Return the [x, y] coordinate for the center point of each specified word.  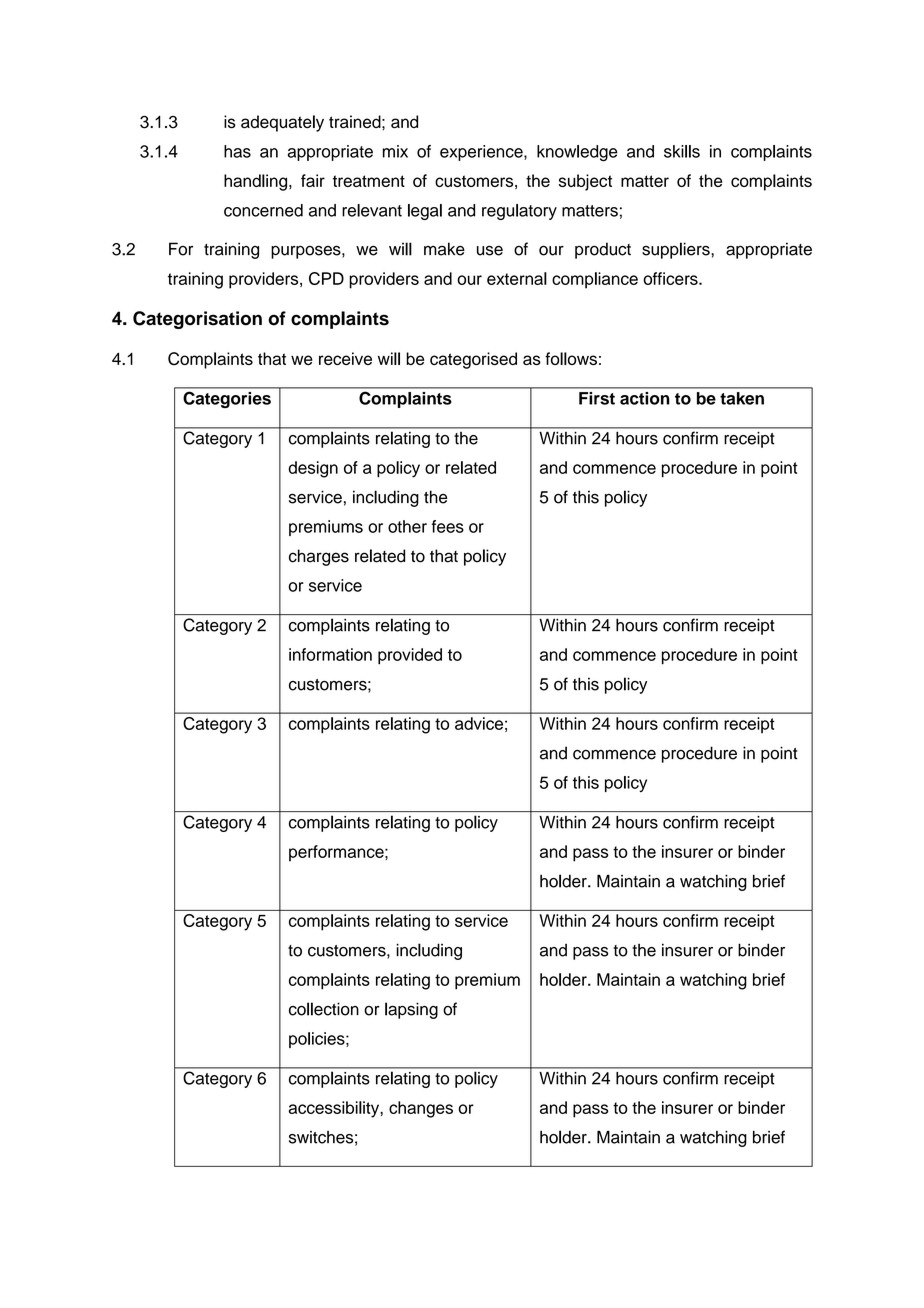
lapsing [411, 1010]
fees [448, 526]
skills [682, 151]
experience [482, 153]
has [237, 151]
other [407, 526]
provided [410, 656]
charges [319, 557]
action [644, 398]
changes [421, 1109]
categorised [473, 360]
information [330, 654]
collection [324, 1009]
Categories [227, 400]
